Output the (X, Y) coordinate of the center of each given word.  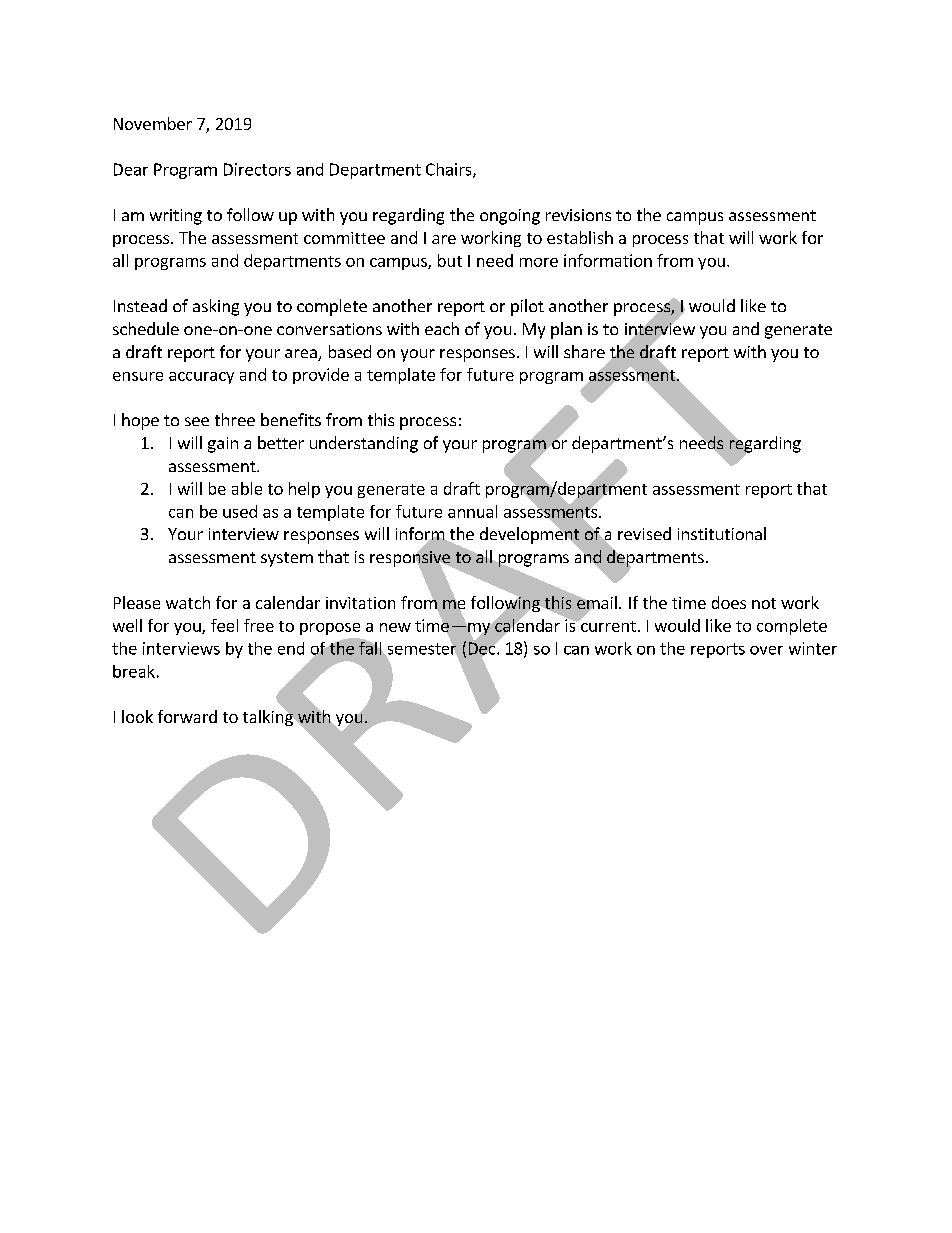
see (197, 421)
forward (187, 716)
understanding (364, 444)
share (584, 351)
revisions (578, 215)
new (395, 627)
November (153, 123)
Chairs (450, 170)
